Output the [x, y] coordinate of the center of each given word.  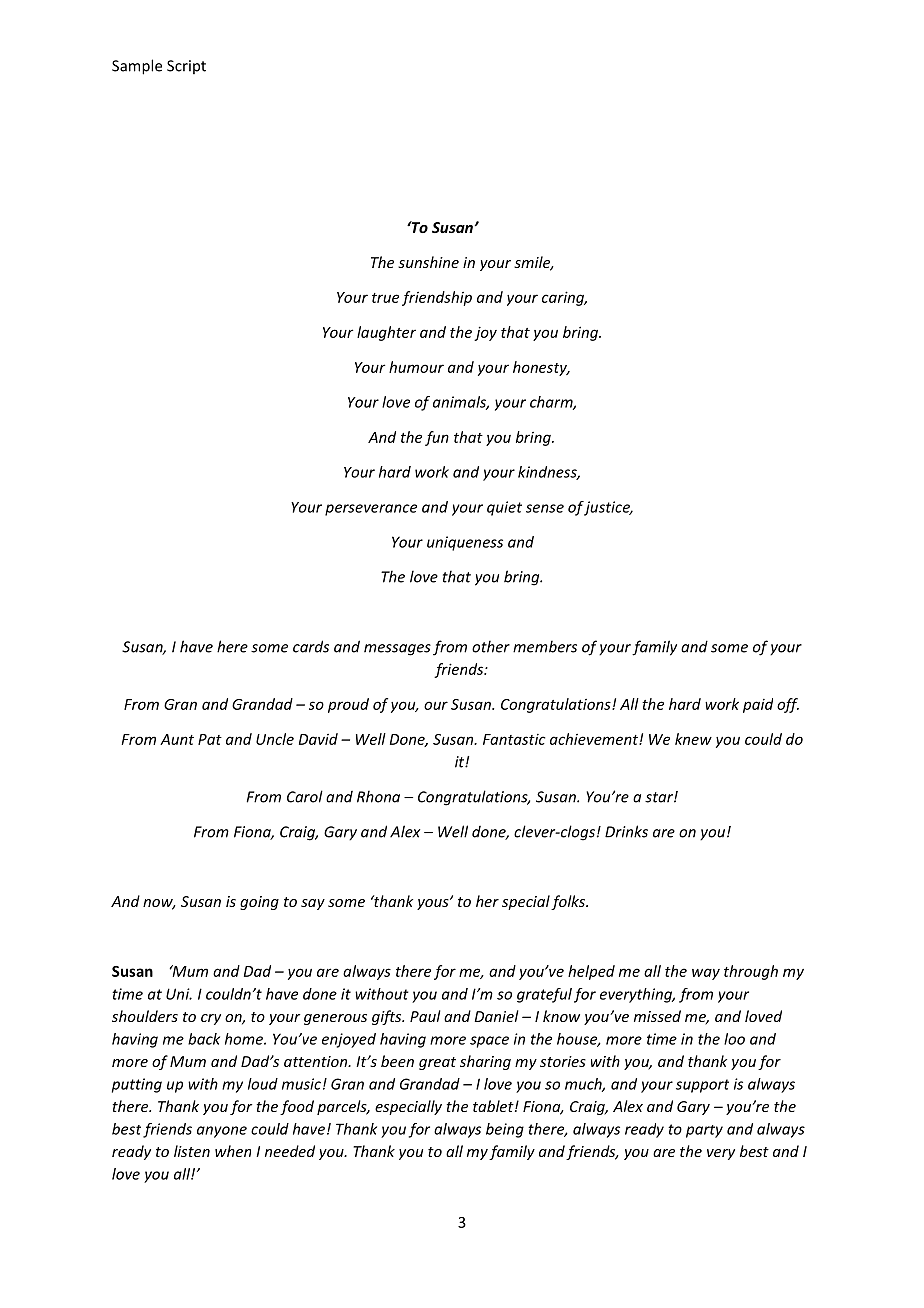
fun [437, 438]
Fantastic [514, 739]
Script [186, 67]
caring [564, 298]
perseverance [371, 510]
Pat [210, 739]
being [505, 1130]
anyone [222, 1132]
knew [693, 739]
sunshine [428, 262]
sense [545, 508]
